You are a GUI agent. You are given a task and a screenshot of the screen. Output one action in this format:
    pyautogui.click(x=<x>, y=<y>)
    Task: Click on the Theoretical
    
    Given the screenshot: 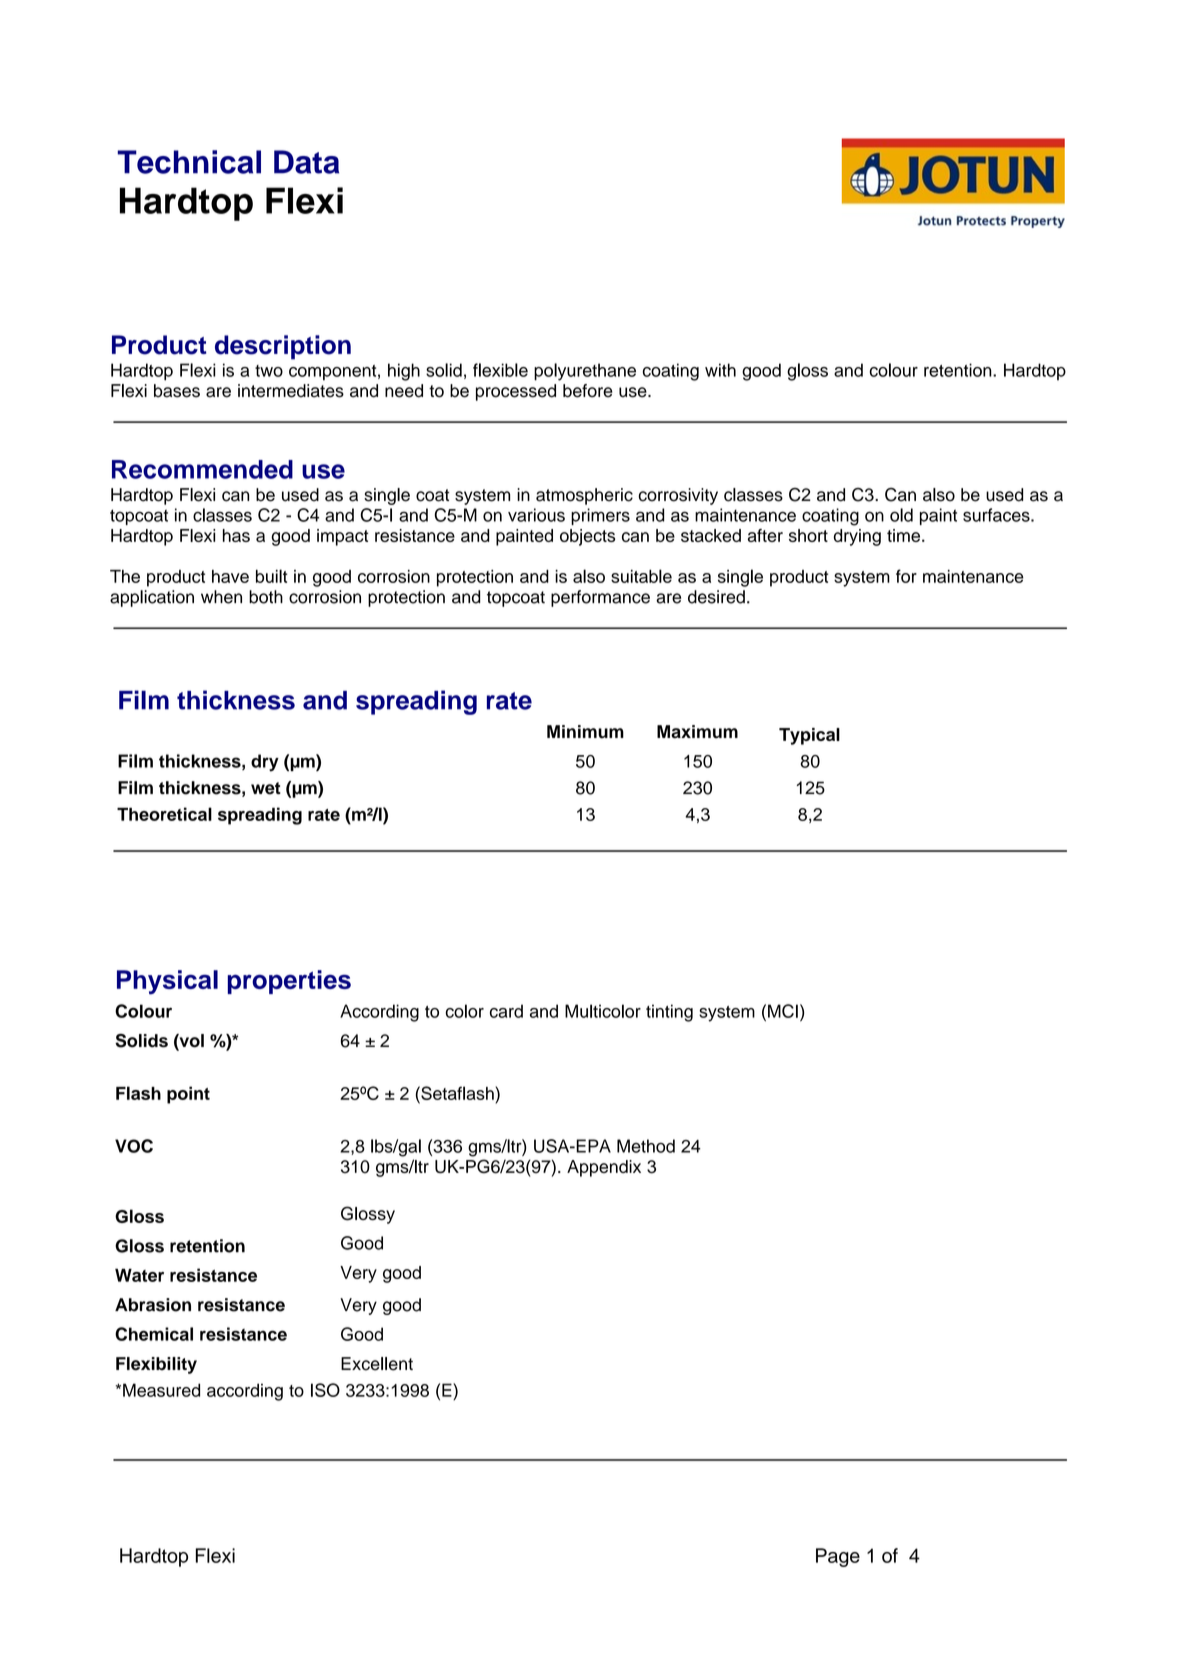 What is the action you would take?
    pyautogui.click(x=164, y=814)
